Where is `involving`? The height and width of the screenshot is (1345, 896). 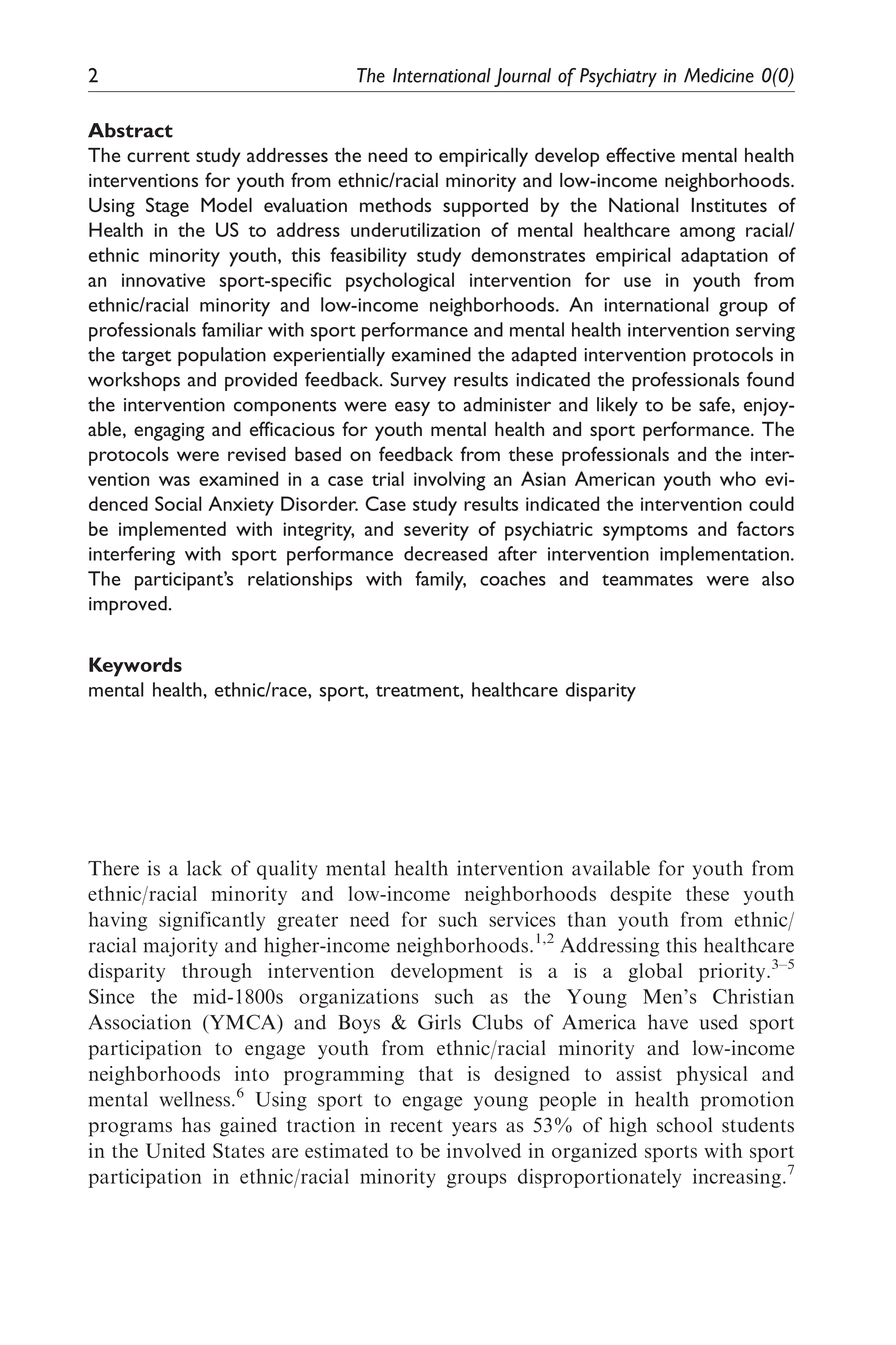 involving is located at coordinates (450, 481).
